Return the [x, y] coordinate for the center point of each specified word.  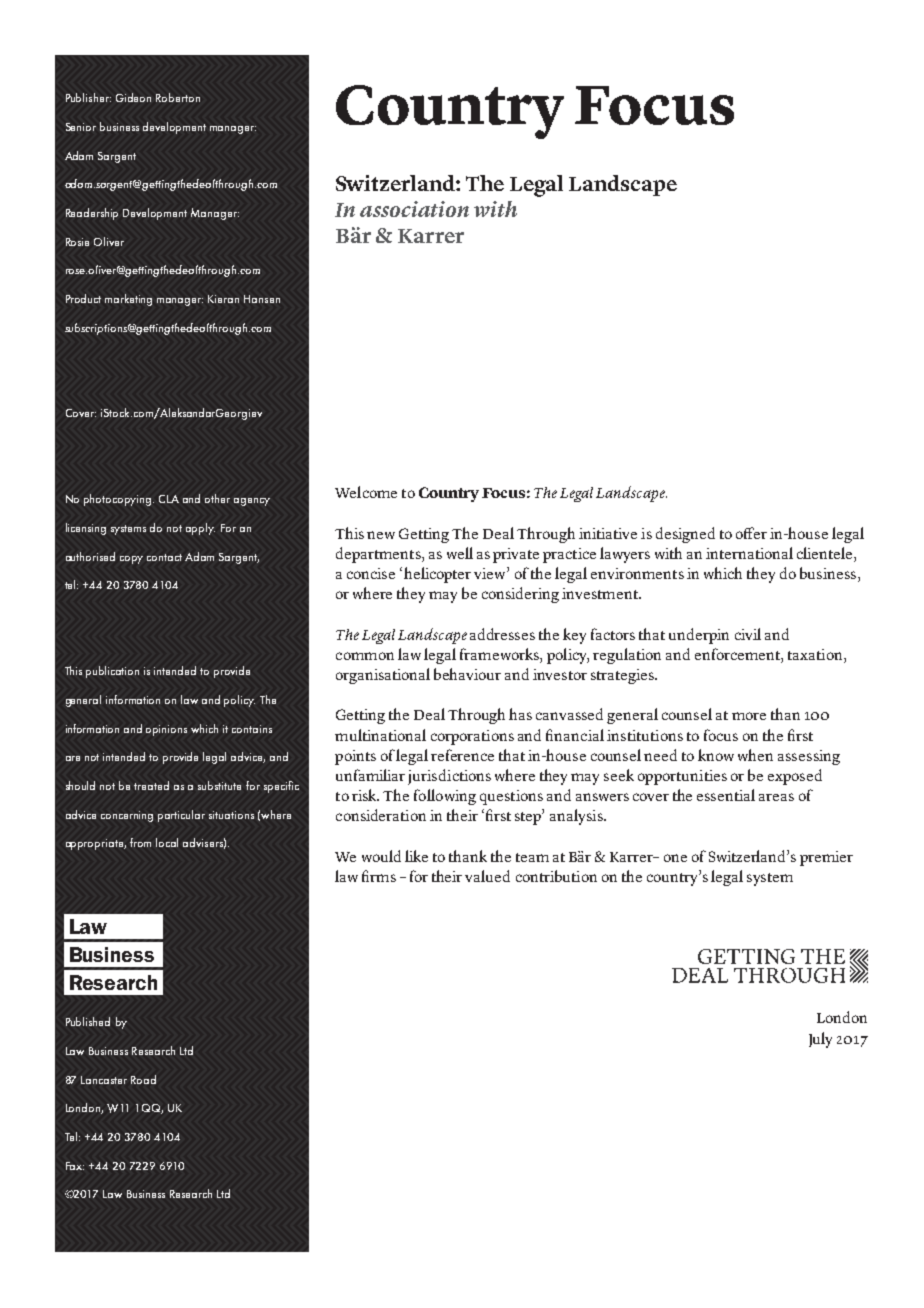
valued [487, 876]
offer [751, 533]
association [414, 209]
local [167, 842]
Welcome [366, 492]
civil [748, 634]
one [675, 858]
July [820, 1040]
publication [112, 672]
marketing [128, 300]
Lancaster [104, 1080]
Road [143, 1079]
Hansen [262, 299]
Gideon [133, 97]
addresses [502, 634]
